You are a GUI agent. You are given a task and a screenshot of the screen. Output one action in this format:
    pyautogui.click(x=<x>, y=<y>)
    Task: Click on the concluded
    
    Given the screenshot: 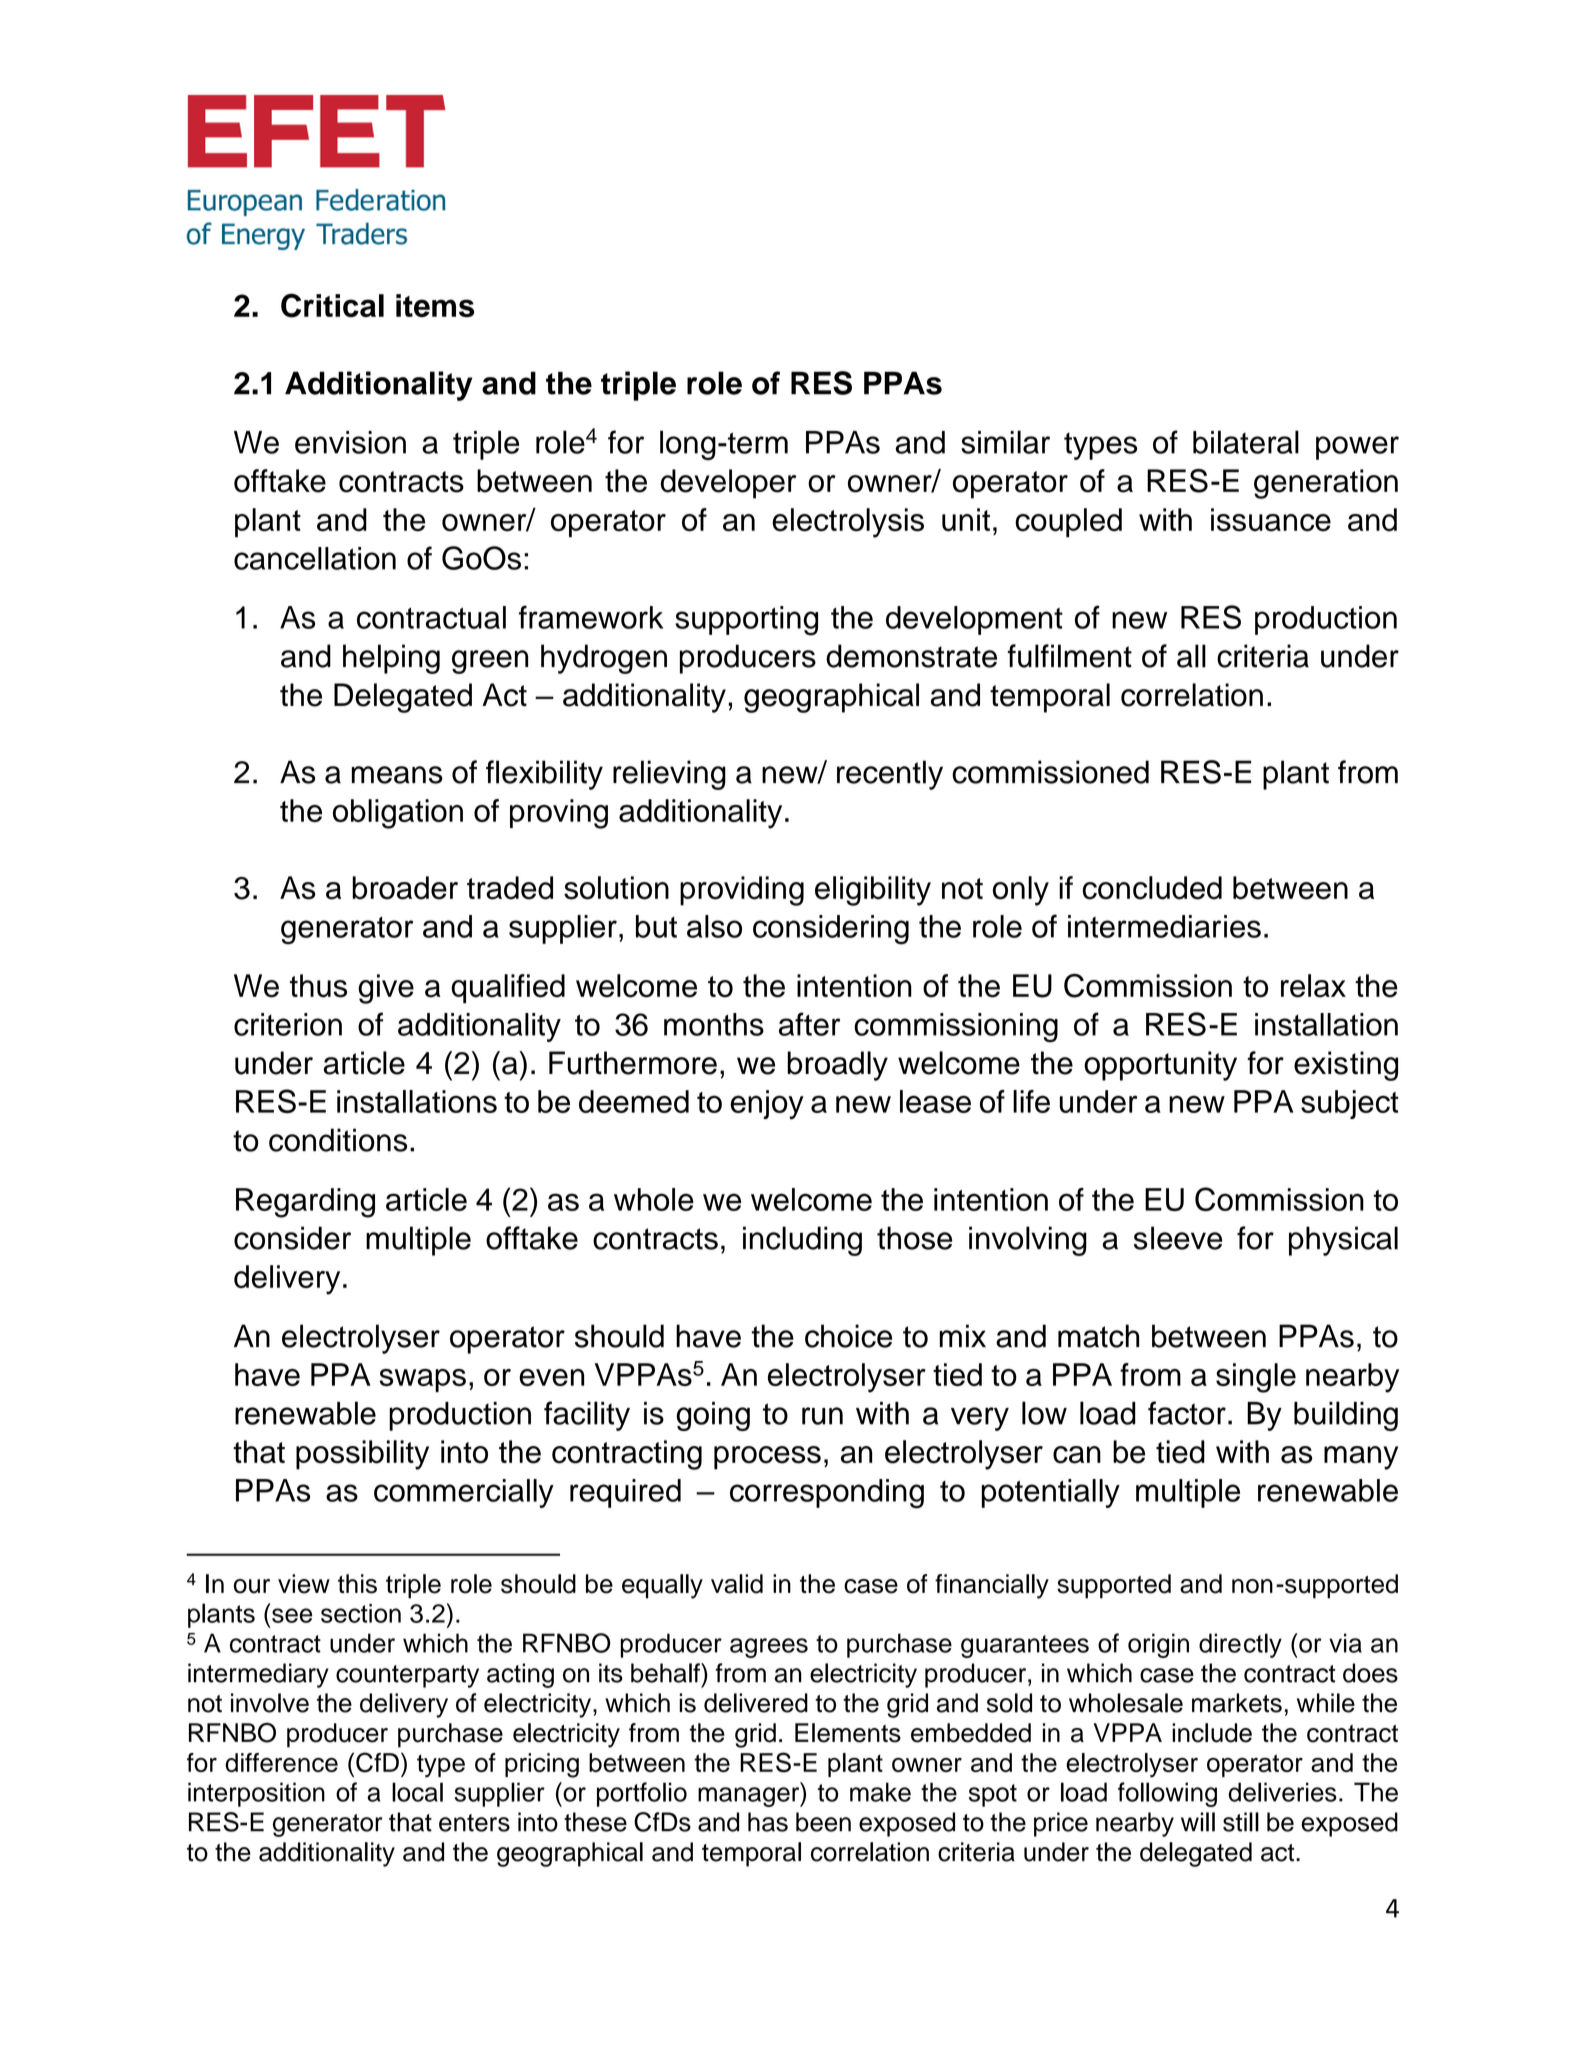 What is the action you would take?
    pyautogui.click(x=1152, y=888)
